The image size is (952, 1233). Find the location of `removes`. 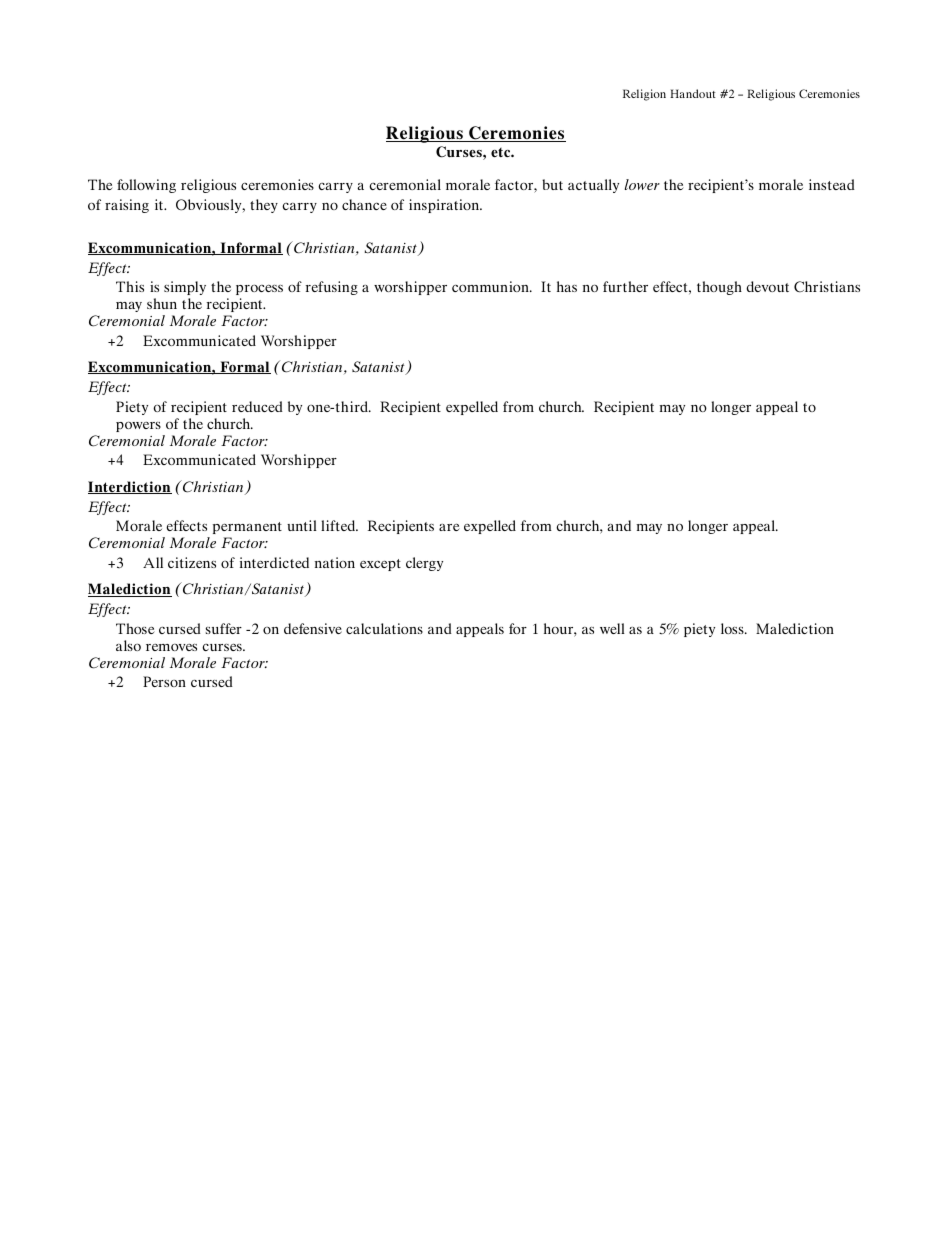

removes is located at coordinates (171, 647).
